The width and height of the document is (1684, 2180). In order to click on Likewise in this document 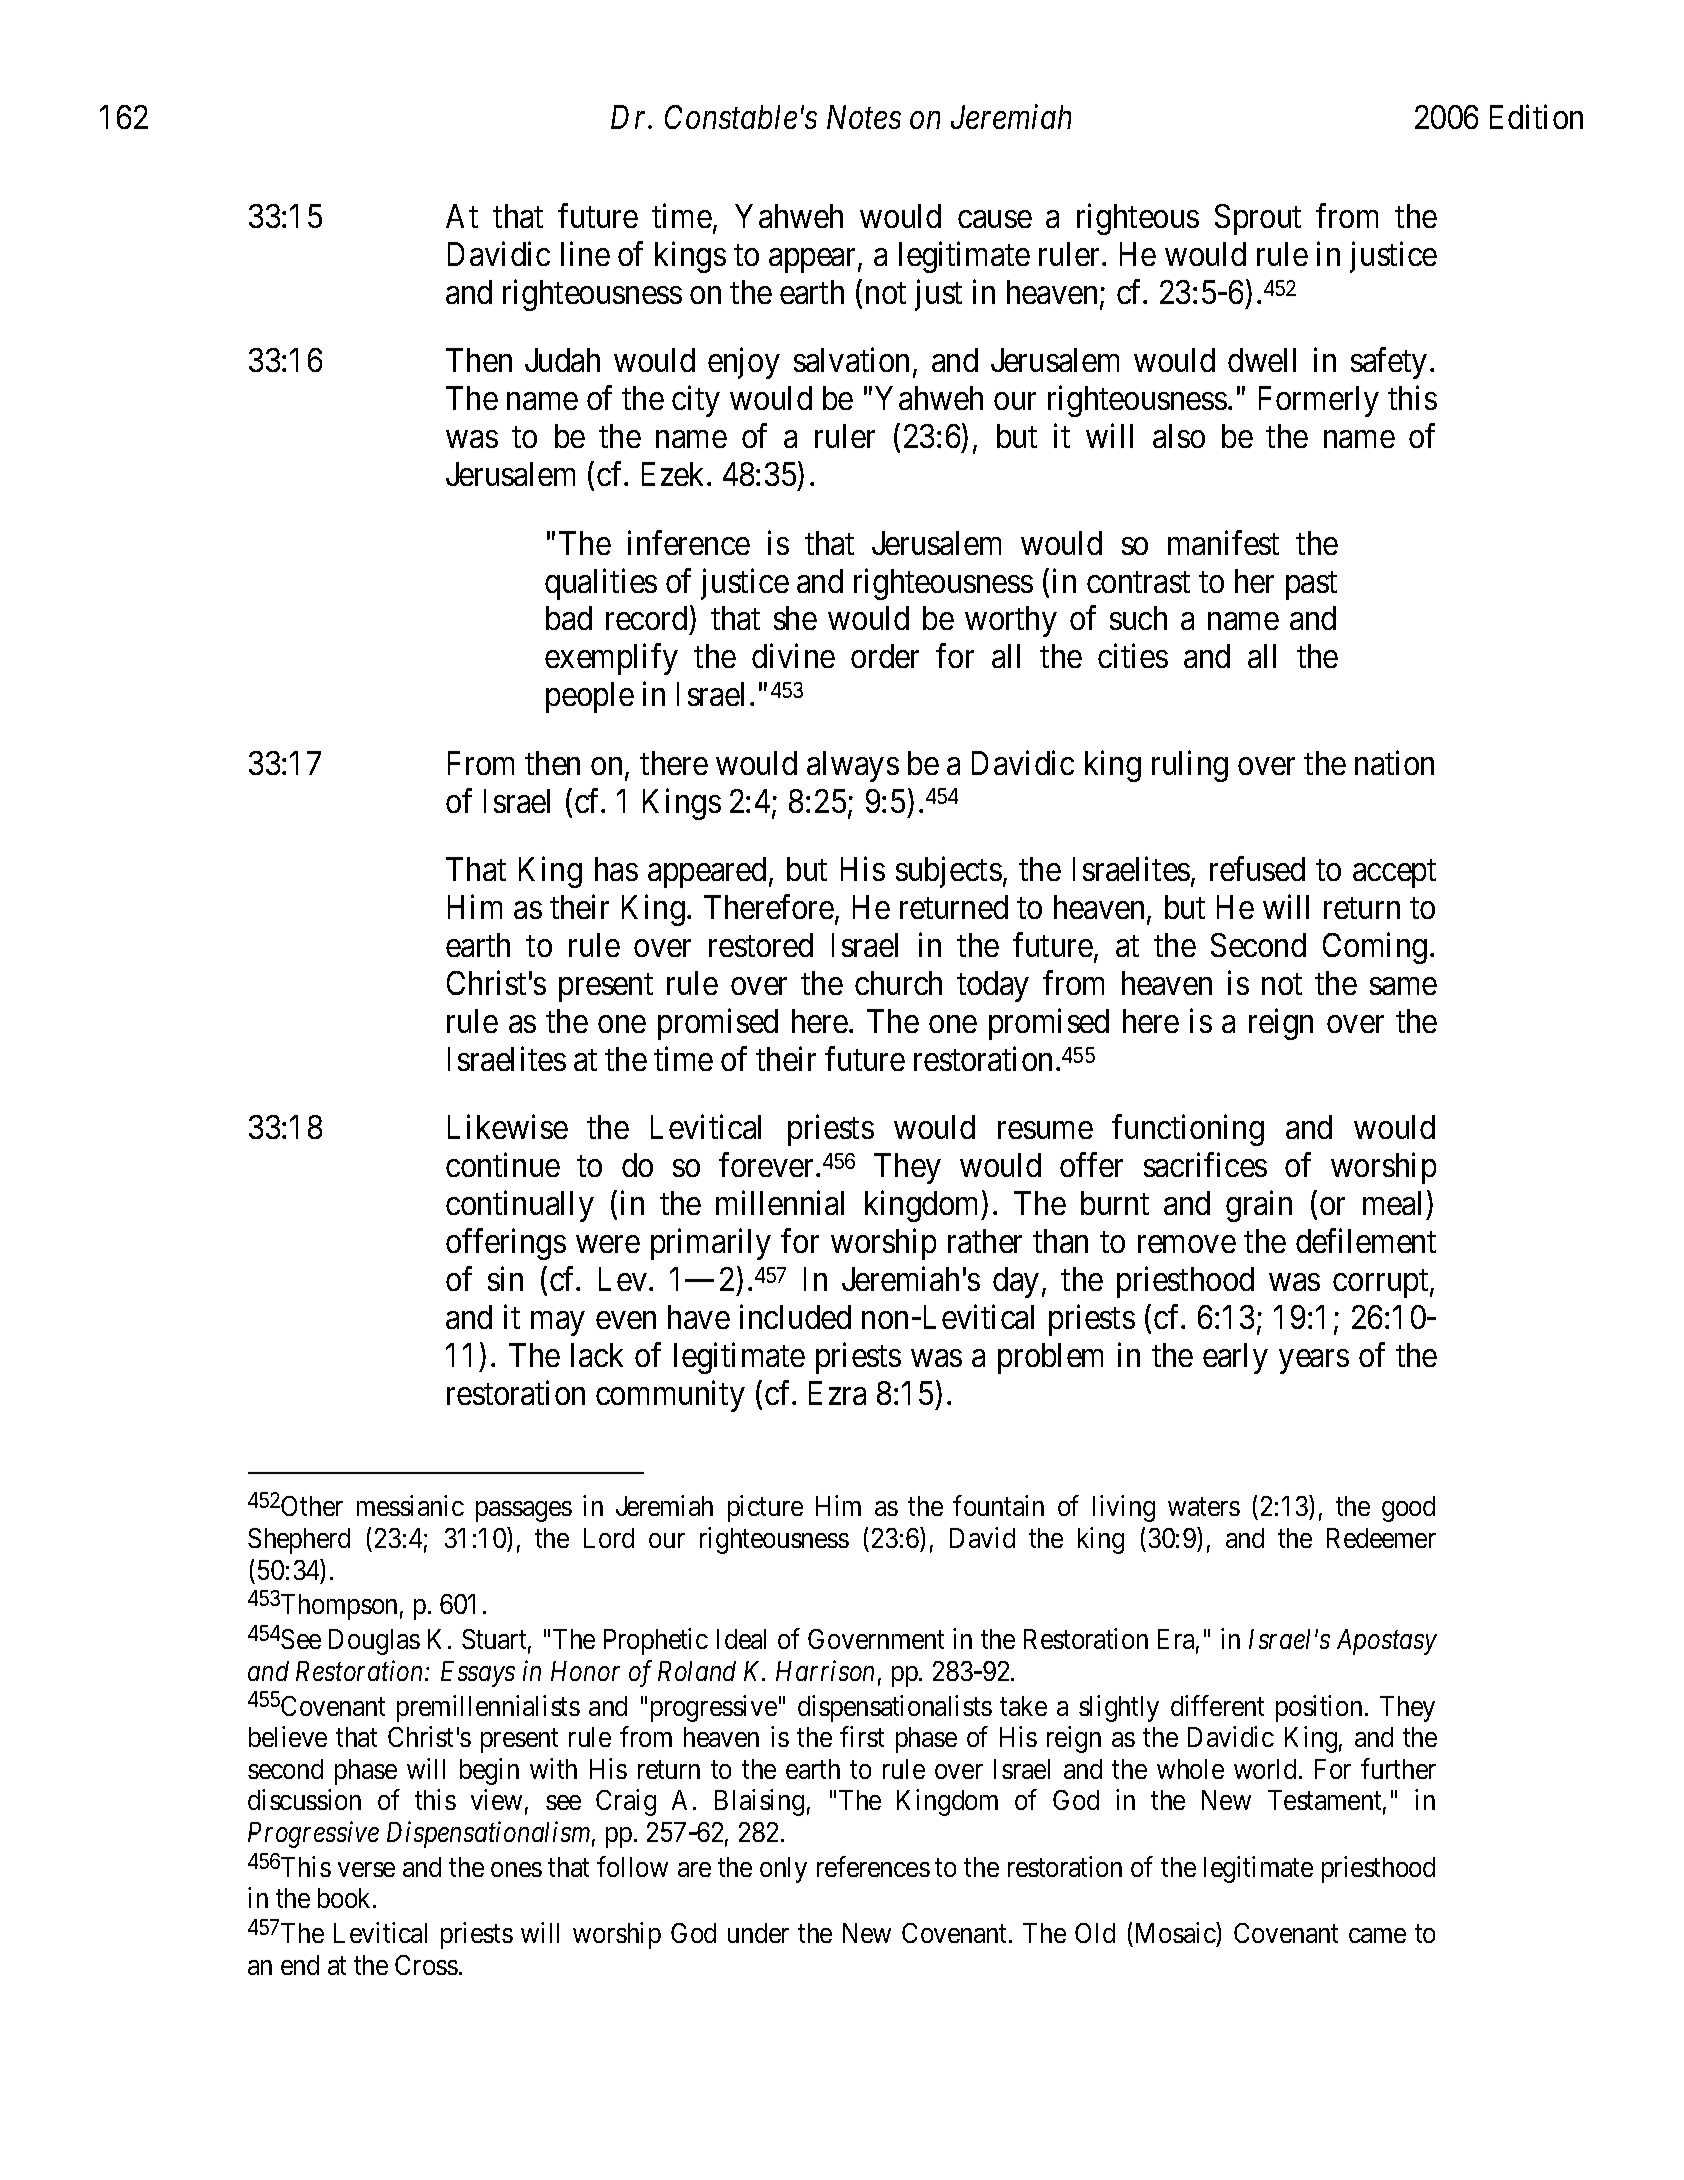, I will do `click(508, 1127)`.
